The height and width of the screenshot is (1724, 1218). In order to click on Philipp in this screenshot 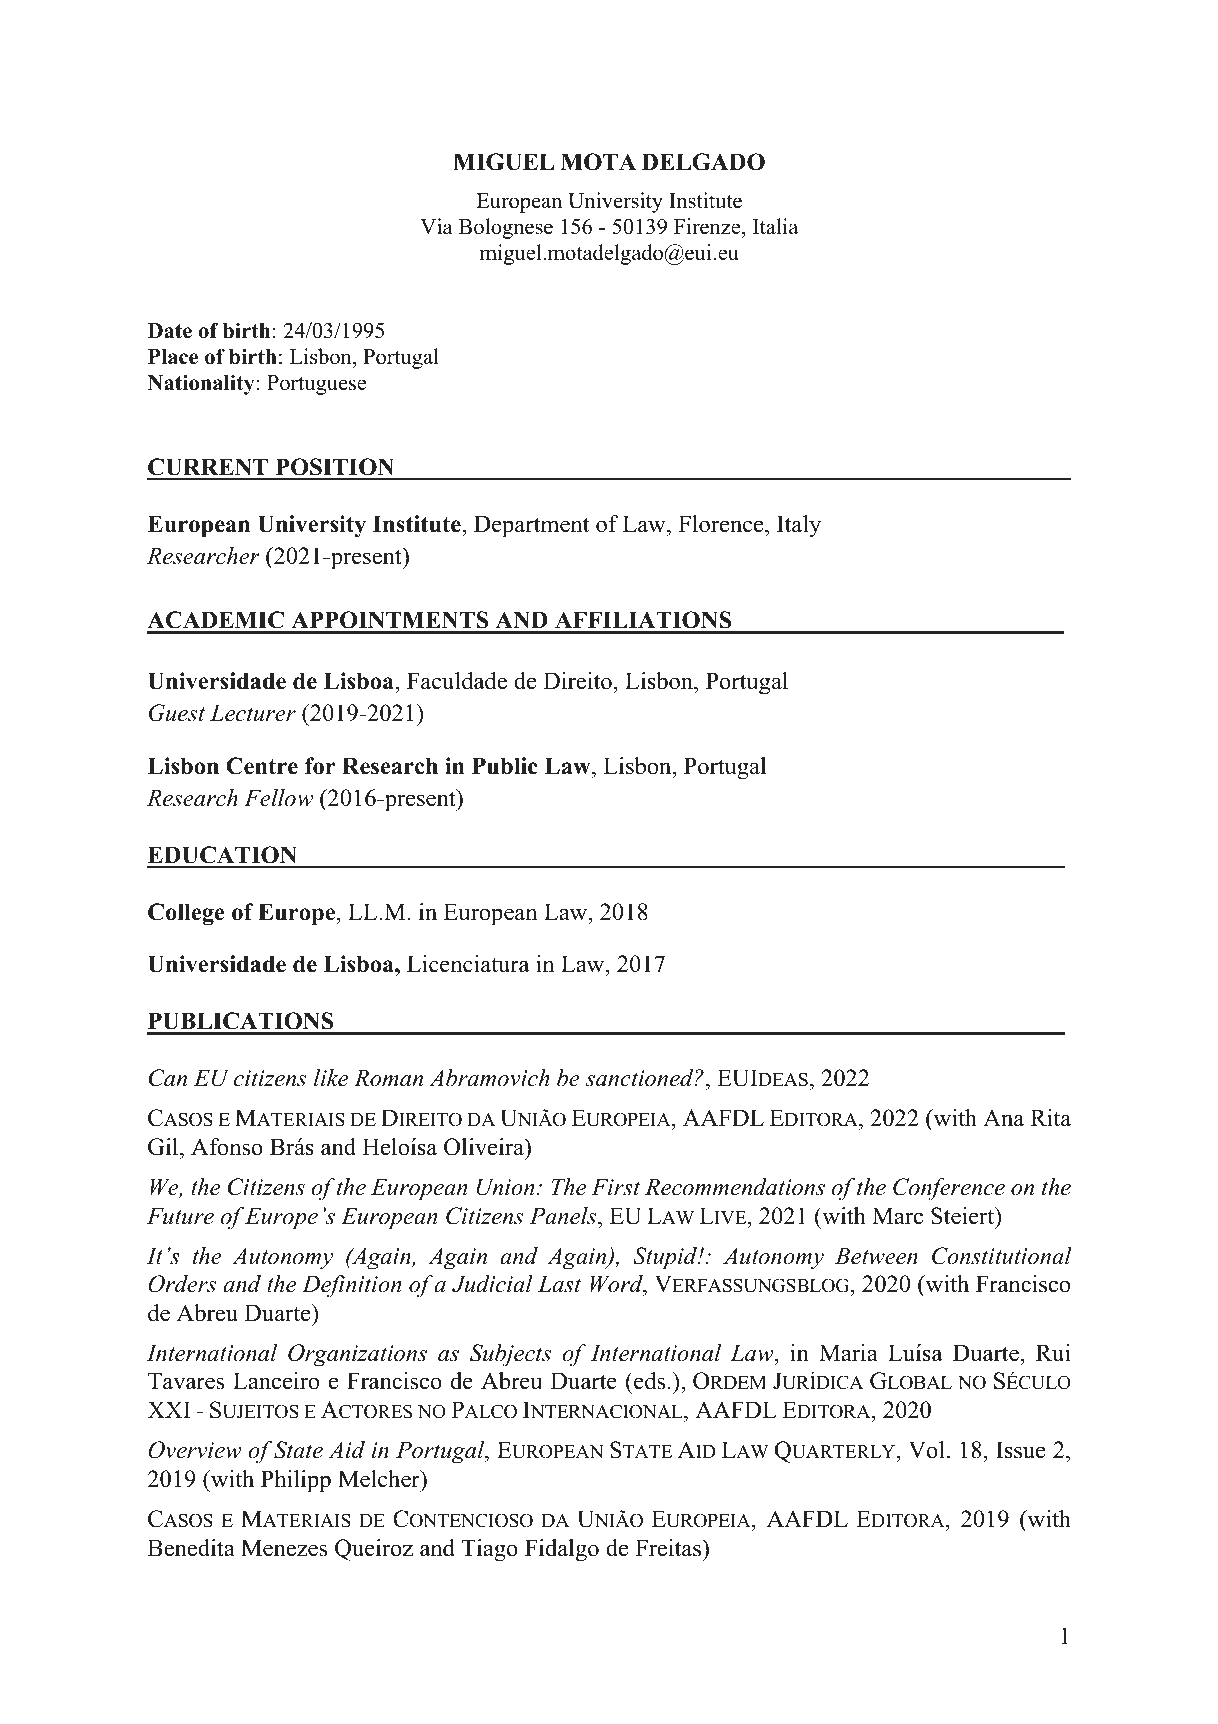, I will do `click(296, 1481)`.
